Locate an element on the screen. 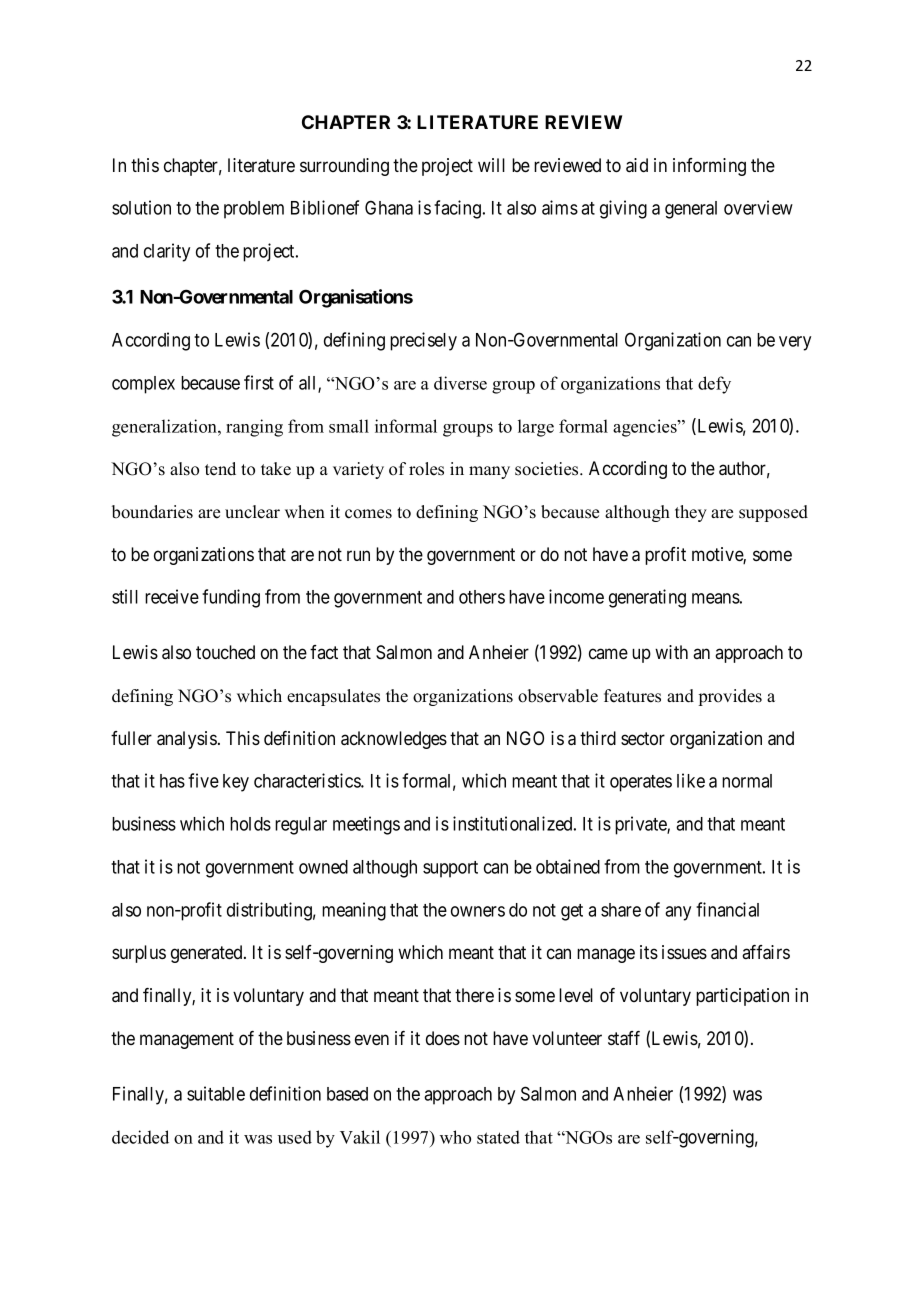 Image resolution: width=924 pixels, height=1308 pixels. facing is located at coordinates (459, 209).
